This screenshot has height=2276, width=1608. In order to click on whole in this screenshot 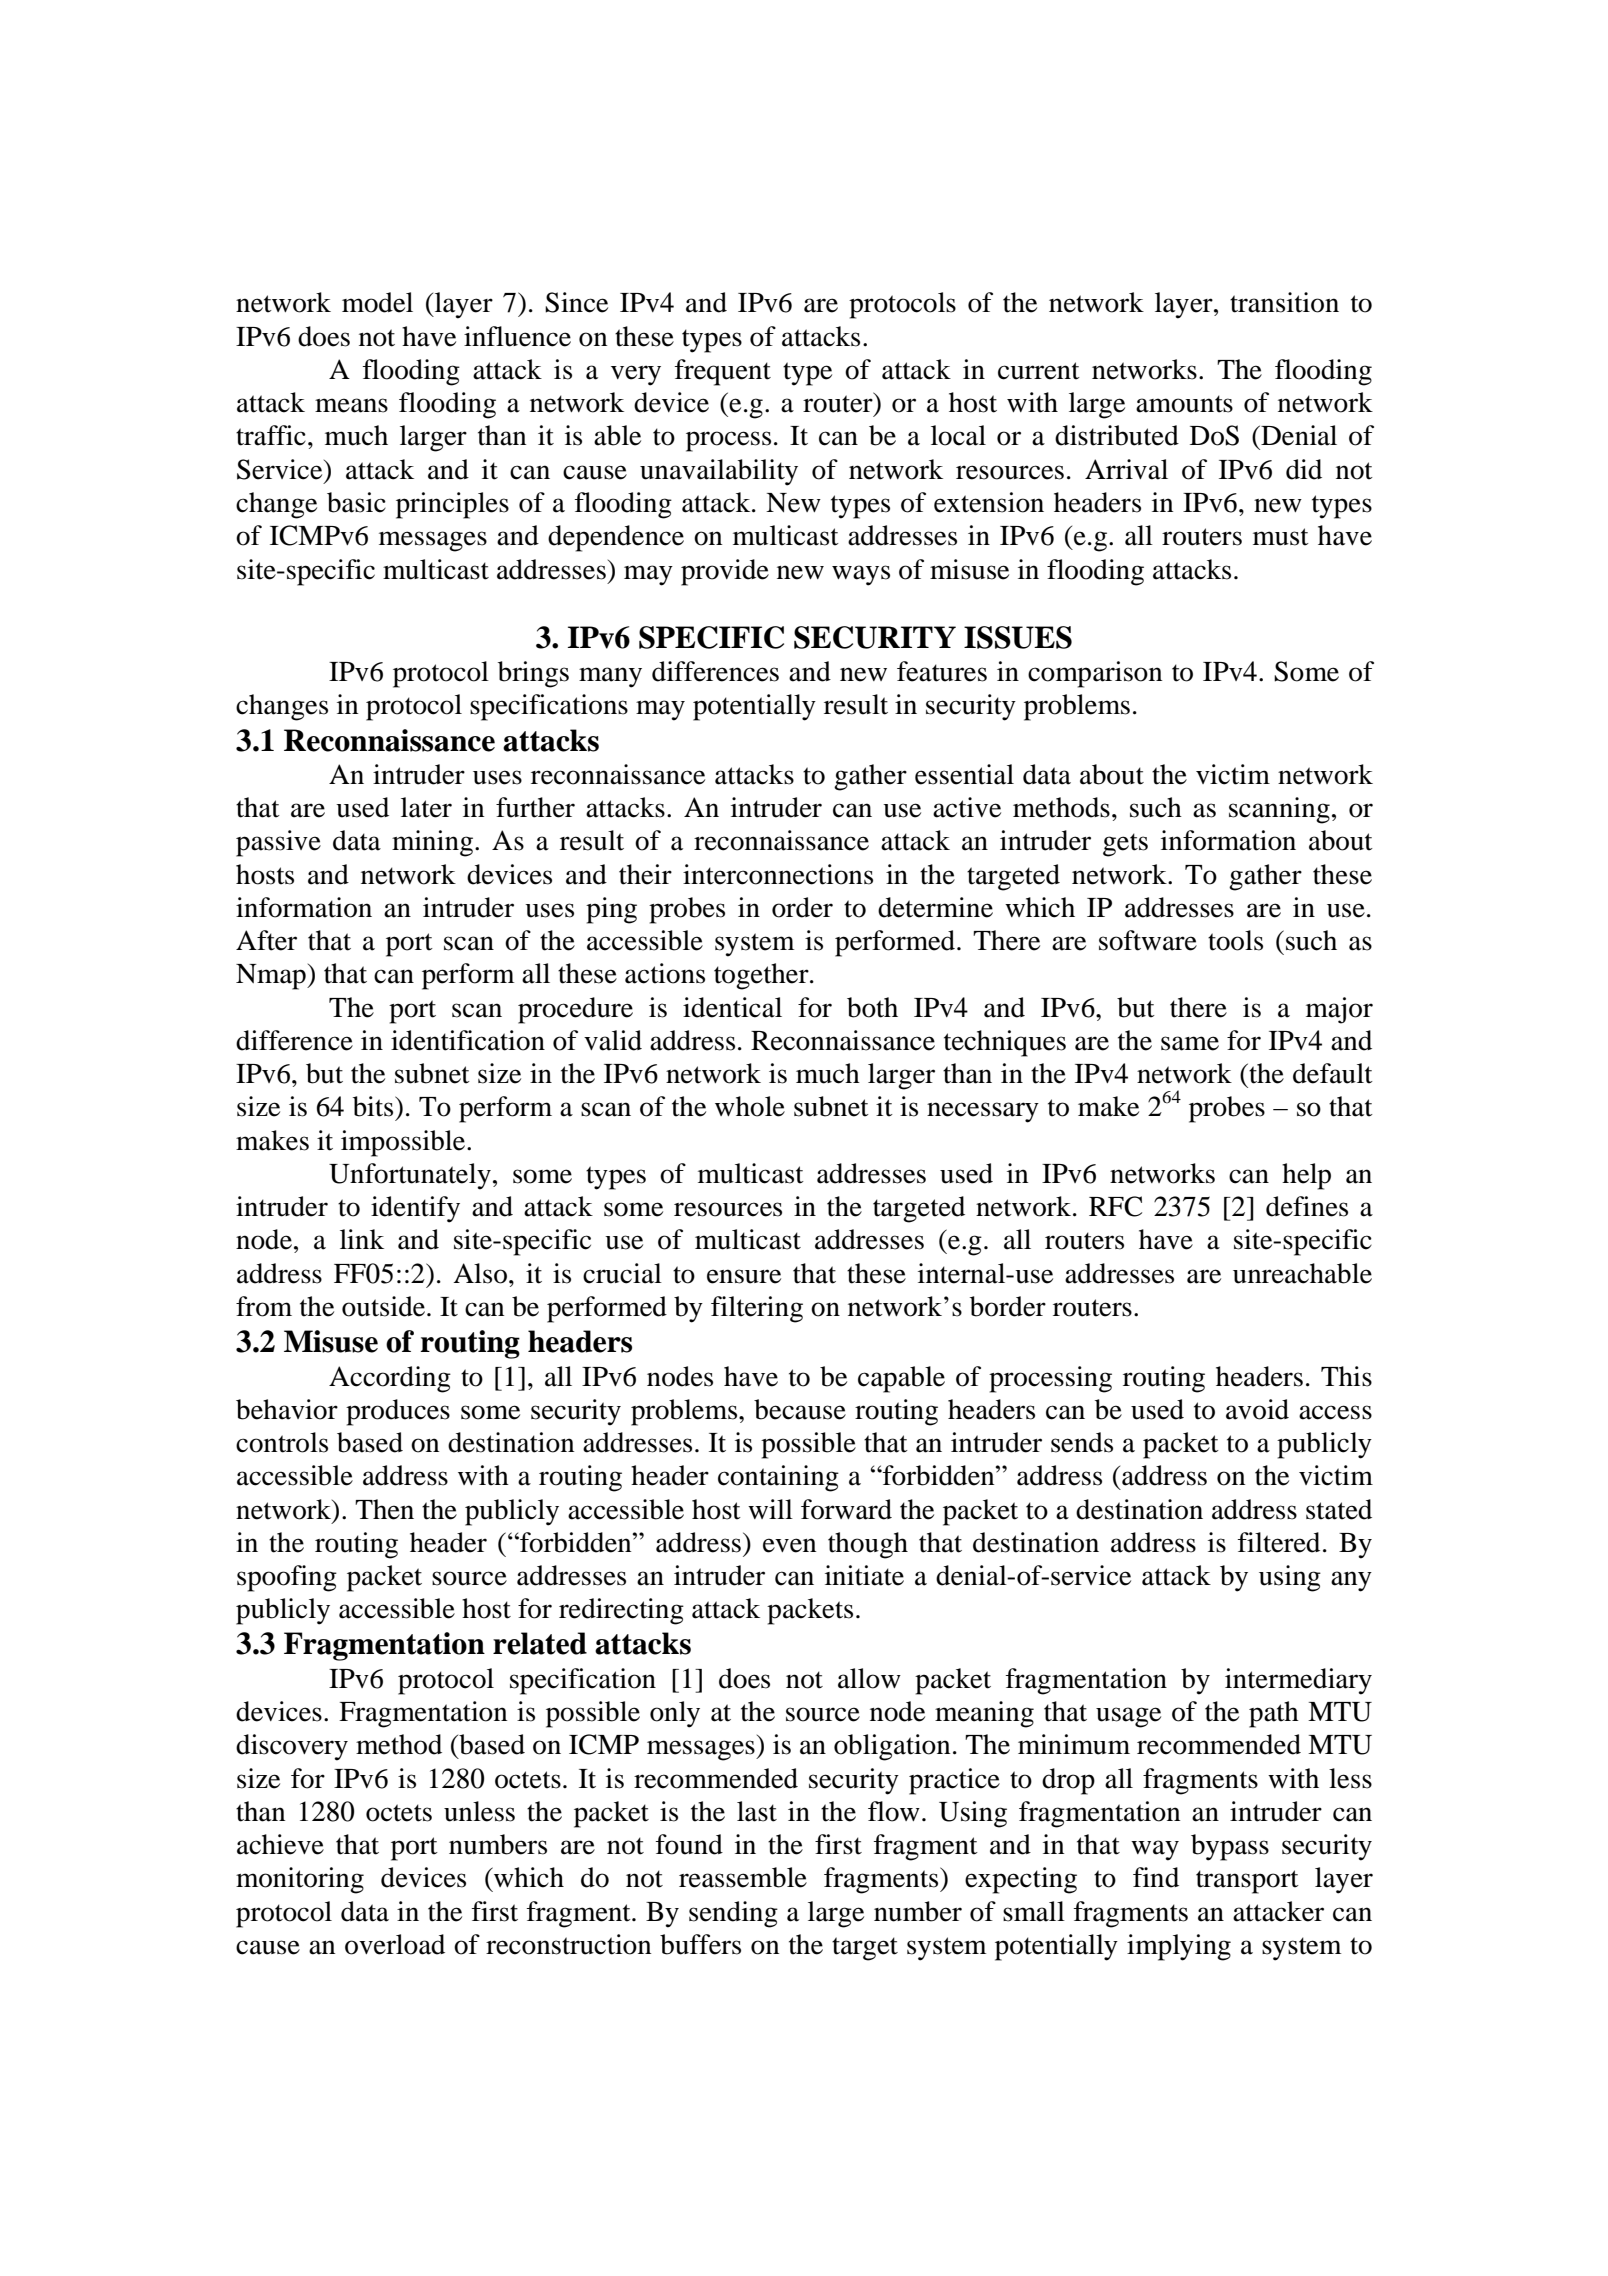, I will do `click(750, 1106)`.
